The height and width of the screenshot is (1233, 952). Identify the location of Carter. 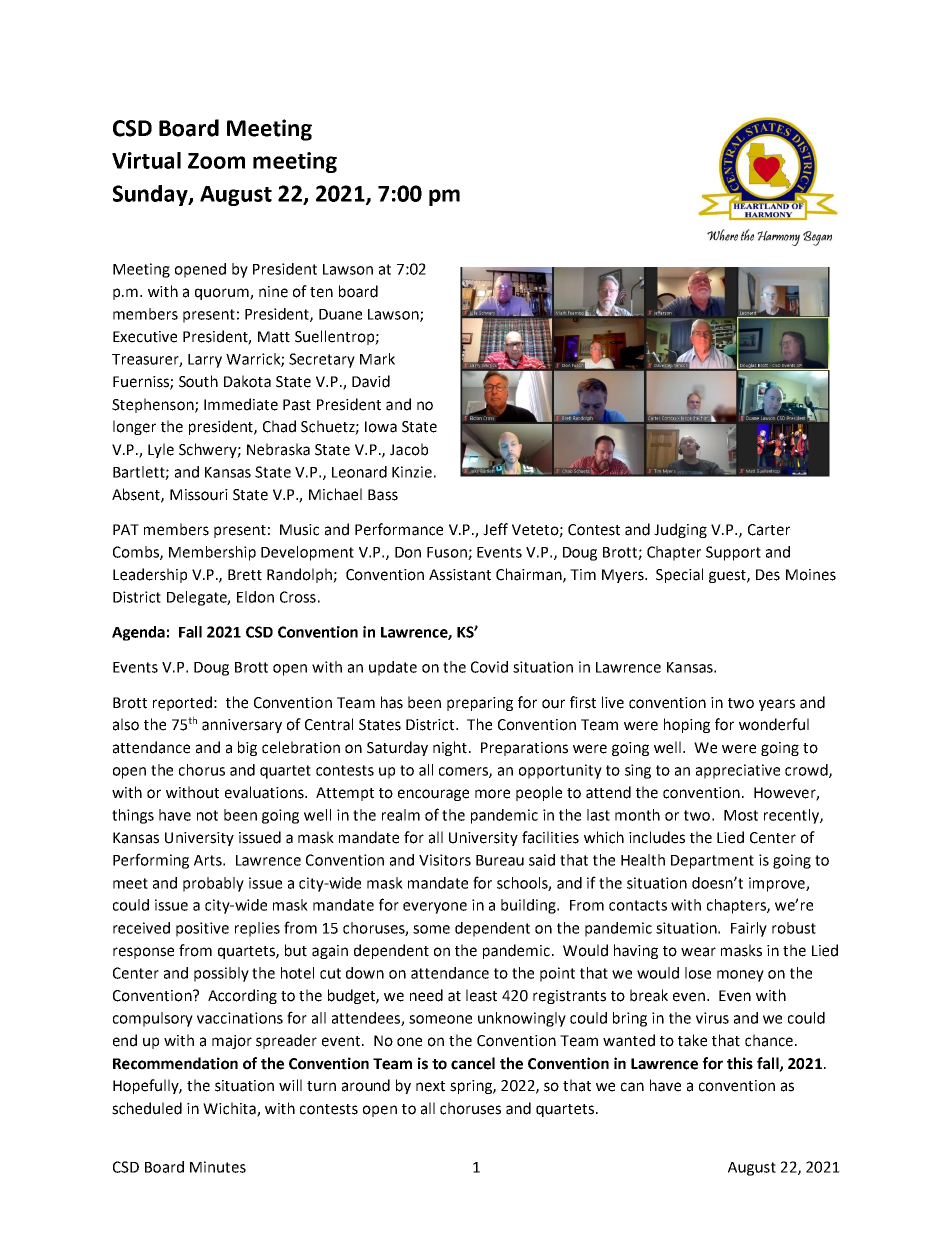
(769, 530).
